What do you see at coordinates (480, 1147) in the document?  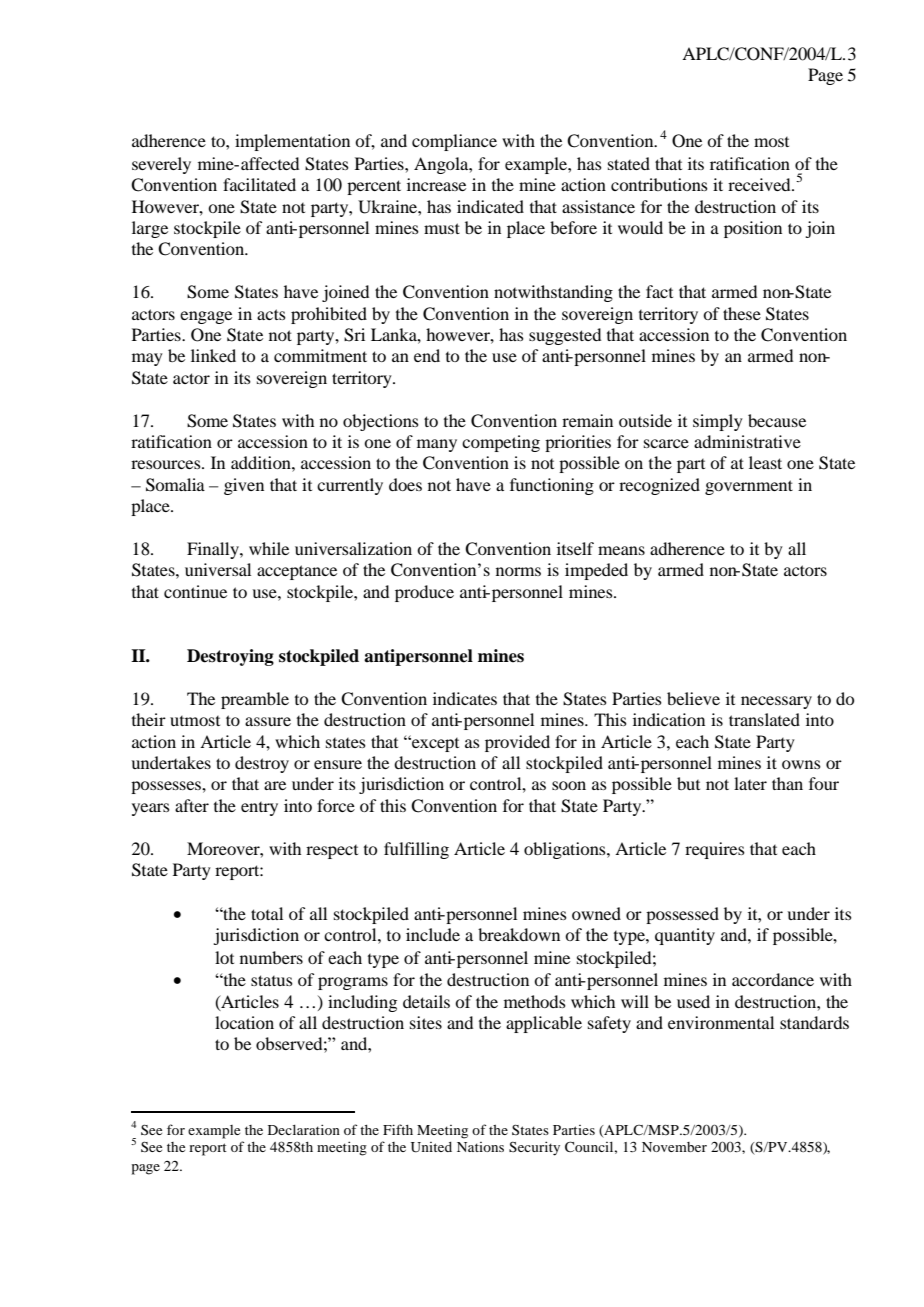 I see `Nations` at bounding box center [480, 1147].
